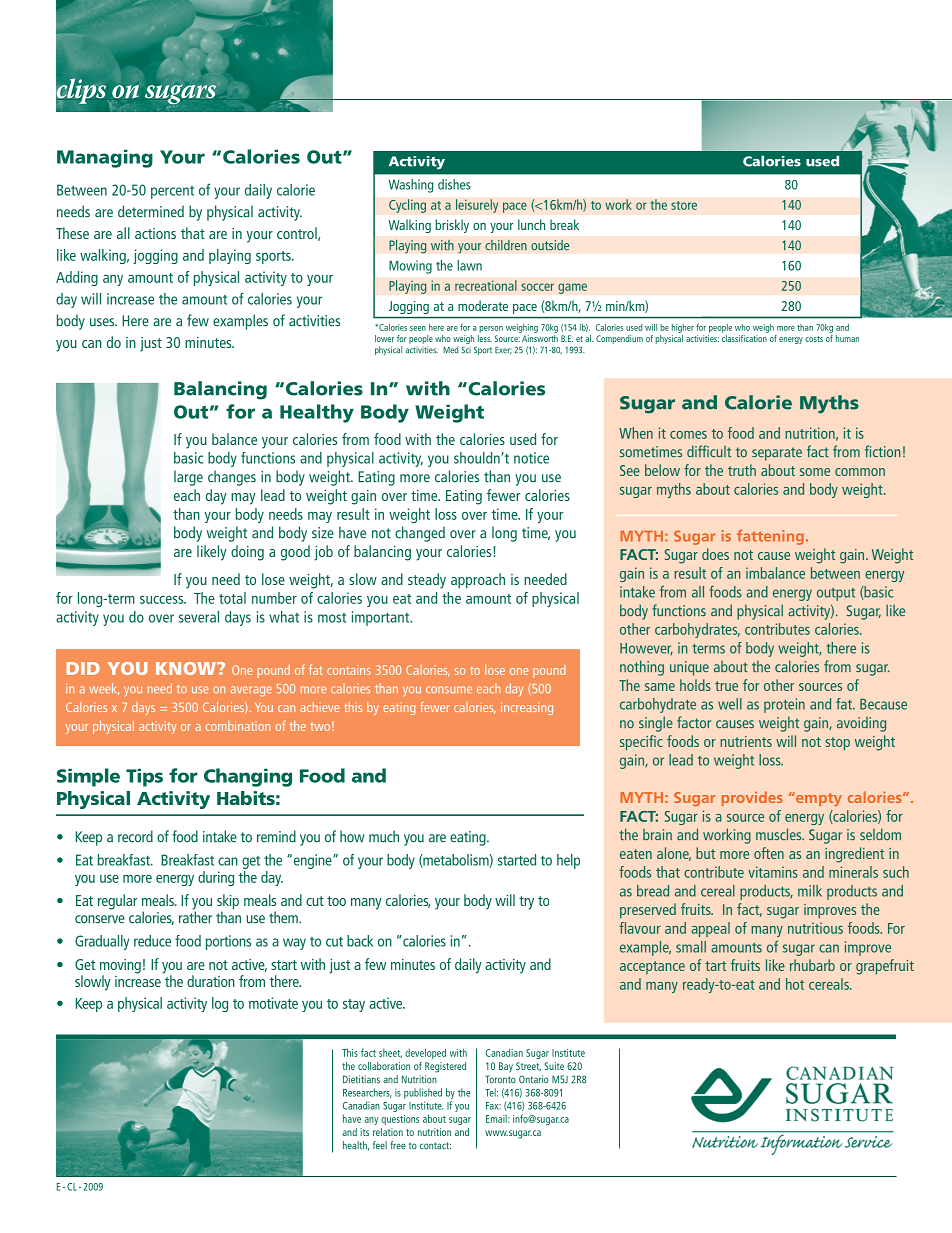  I want to click on store, so click(684, 205).
